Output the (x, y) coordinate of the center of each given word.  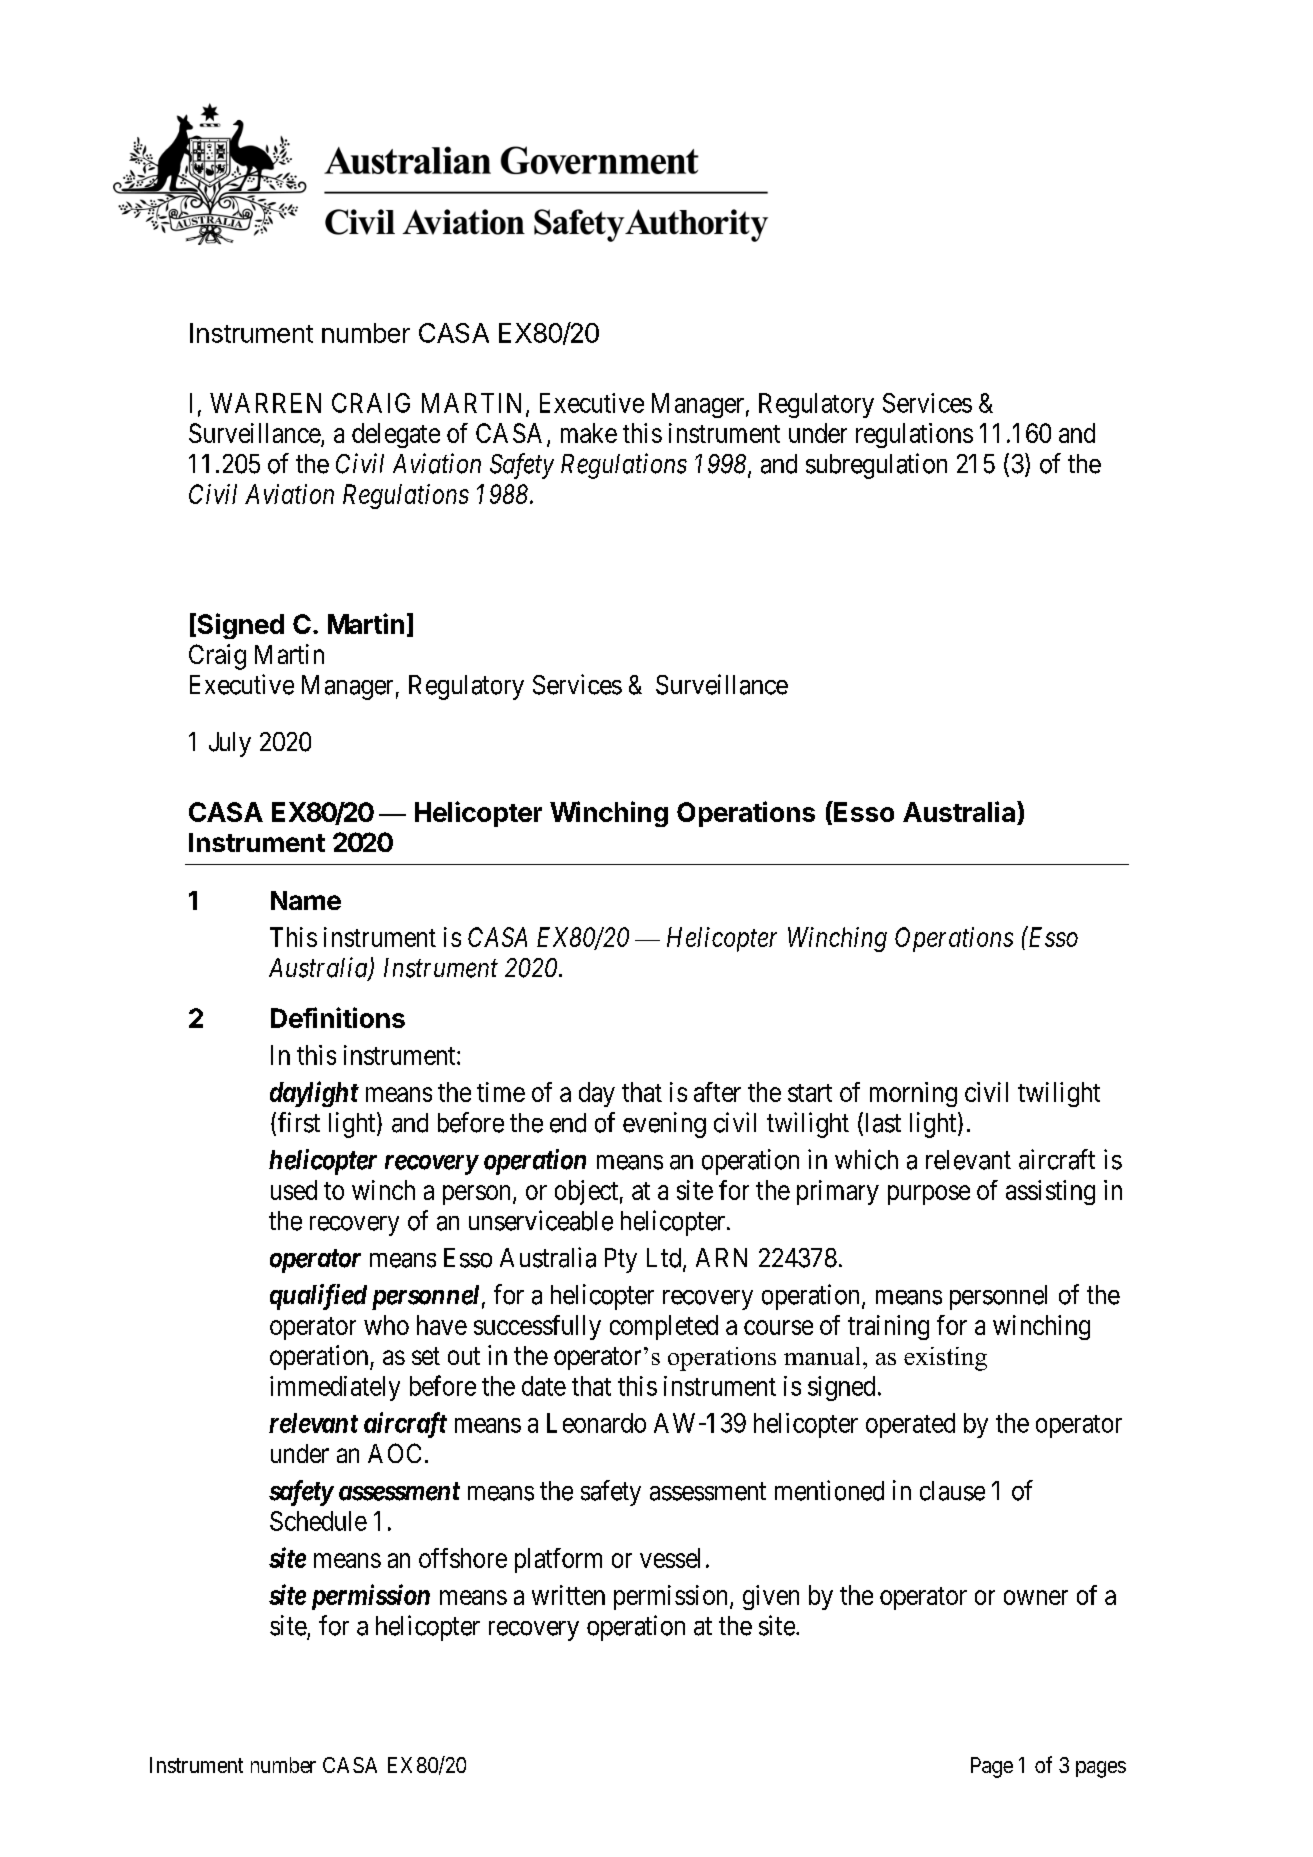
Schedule (318, 1521)
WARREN (265, 403)
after (717, 1092)
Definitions (338, 1017)
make (589, 433)
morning (913, 1094)
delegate (396, 435)
